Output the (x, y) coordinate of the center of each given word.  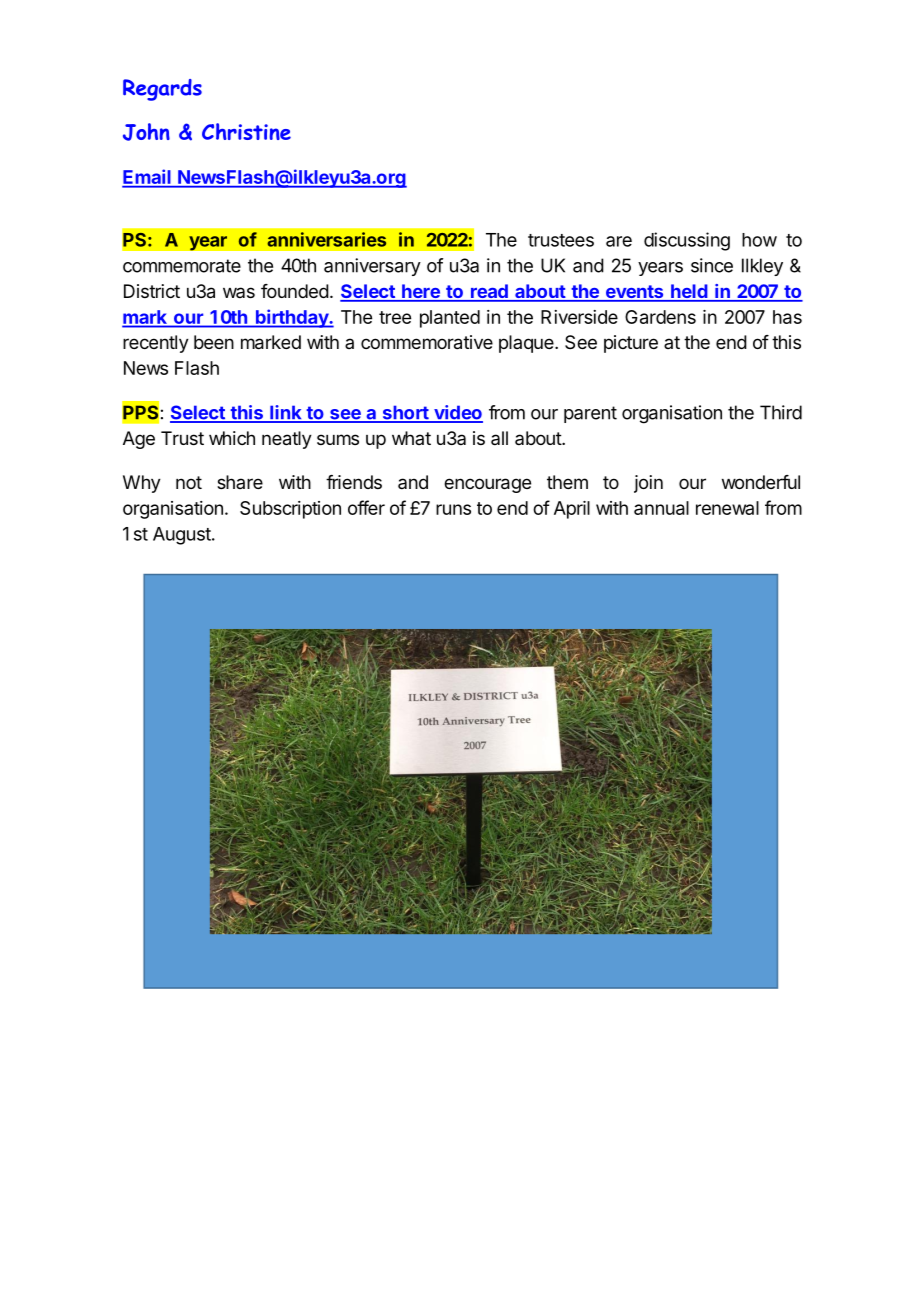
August (182, 536)
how (759, 240)
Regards (162, 90)
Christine (246, 131)
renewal (727, 508)
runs (453, 509)
